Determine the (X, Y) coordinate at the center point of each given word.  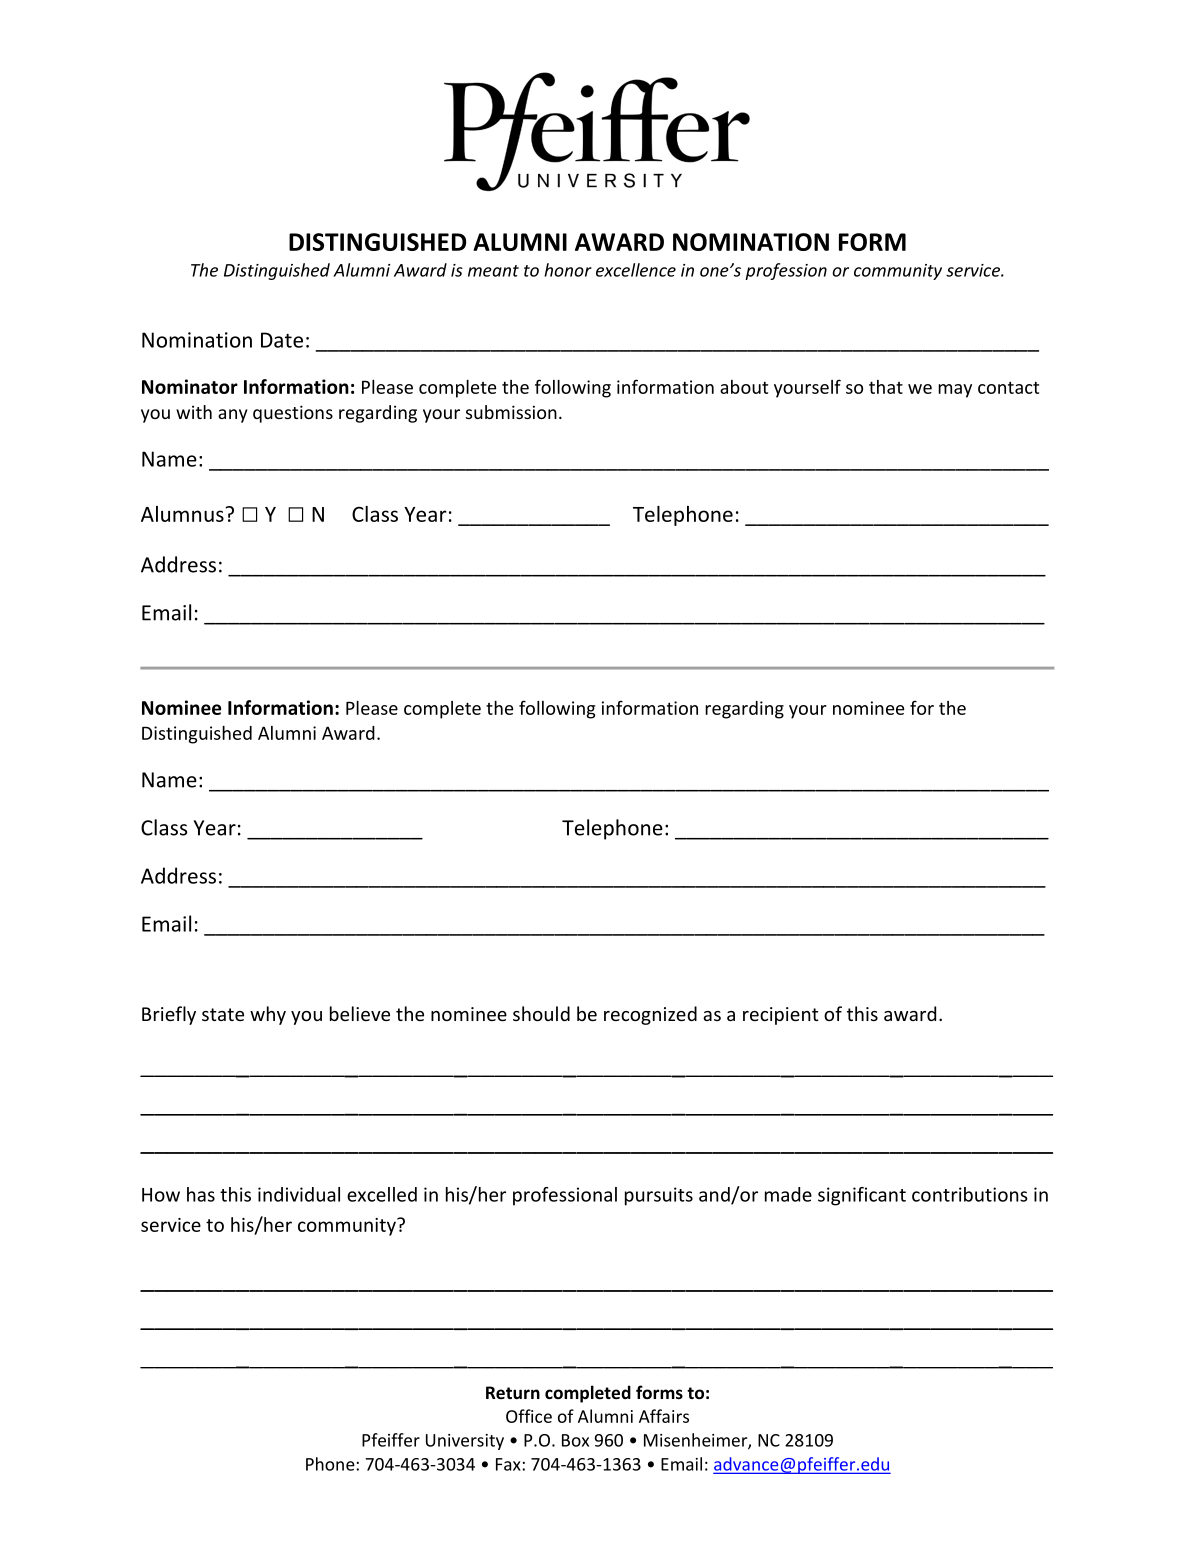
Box (575, 1440)
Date (282, 340)
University (465, 1442)
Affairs (664, 1416)
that (886, 387)
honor (568, 270)
